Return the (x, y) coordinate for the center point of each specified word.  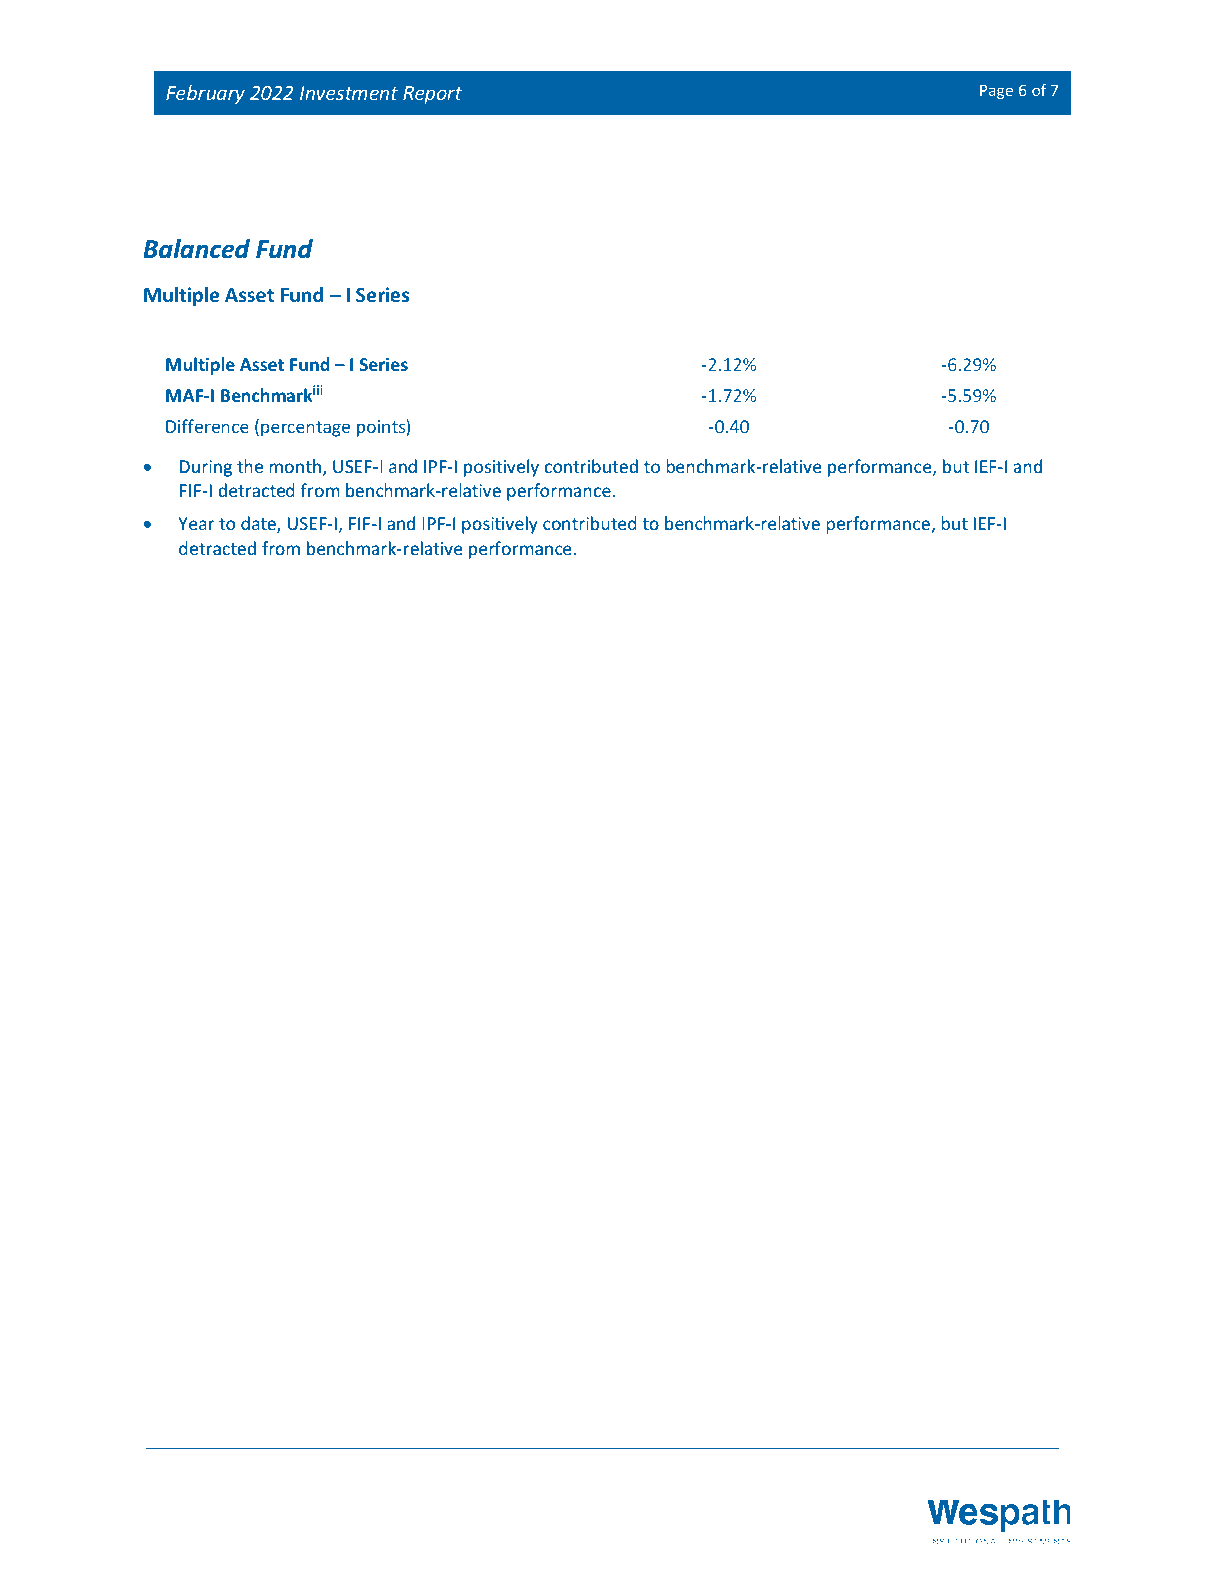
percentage (305, 429)
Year (196, 523)
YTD (969, 332)
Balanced (196, 249)
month (295, 466)
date (259, 524)
